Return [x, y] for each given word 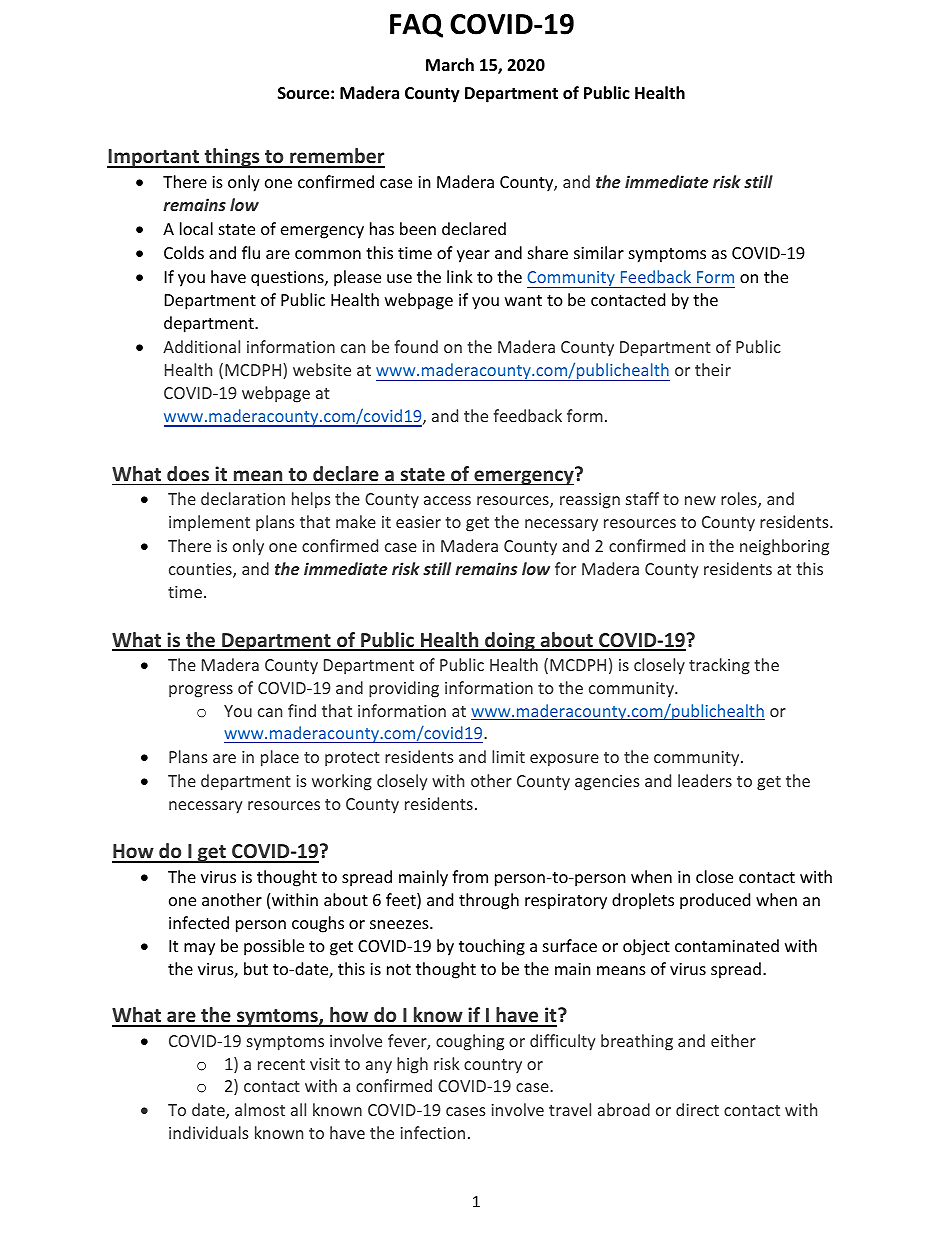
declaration [243, 498]
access [447, 500]
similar [599, 252]
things [232, 158]
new [700, 500]
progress [201, 691]
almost [260, 1109]
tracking [719, 666]
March [450, 64]
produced [715, 901]
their [713, 369]
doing [510, 641]
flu [251, 252]
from [470, 876]
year [473, 256]
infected [199, 922]
